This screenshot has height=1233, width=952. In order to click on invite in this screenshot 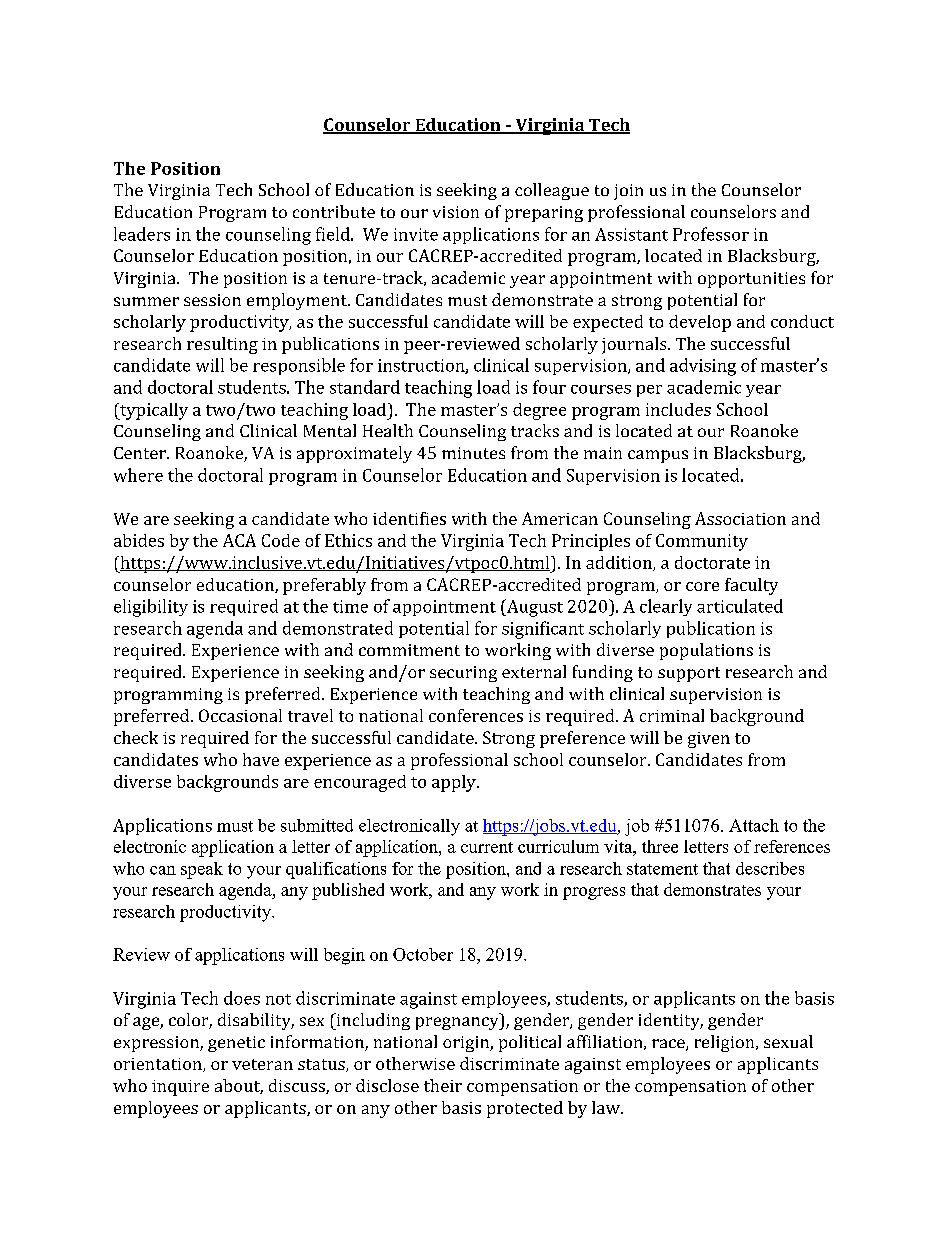, I will do `click(416, 234)`.
